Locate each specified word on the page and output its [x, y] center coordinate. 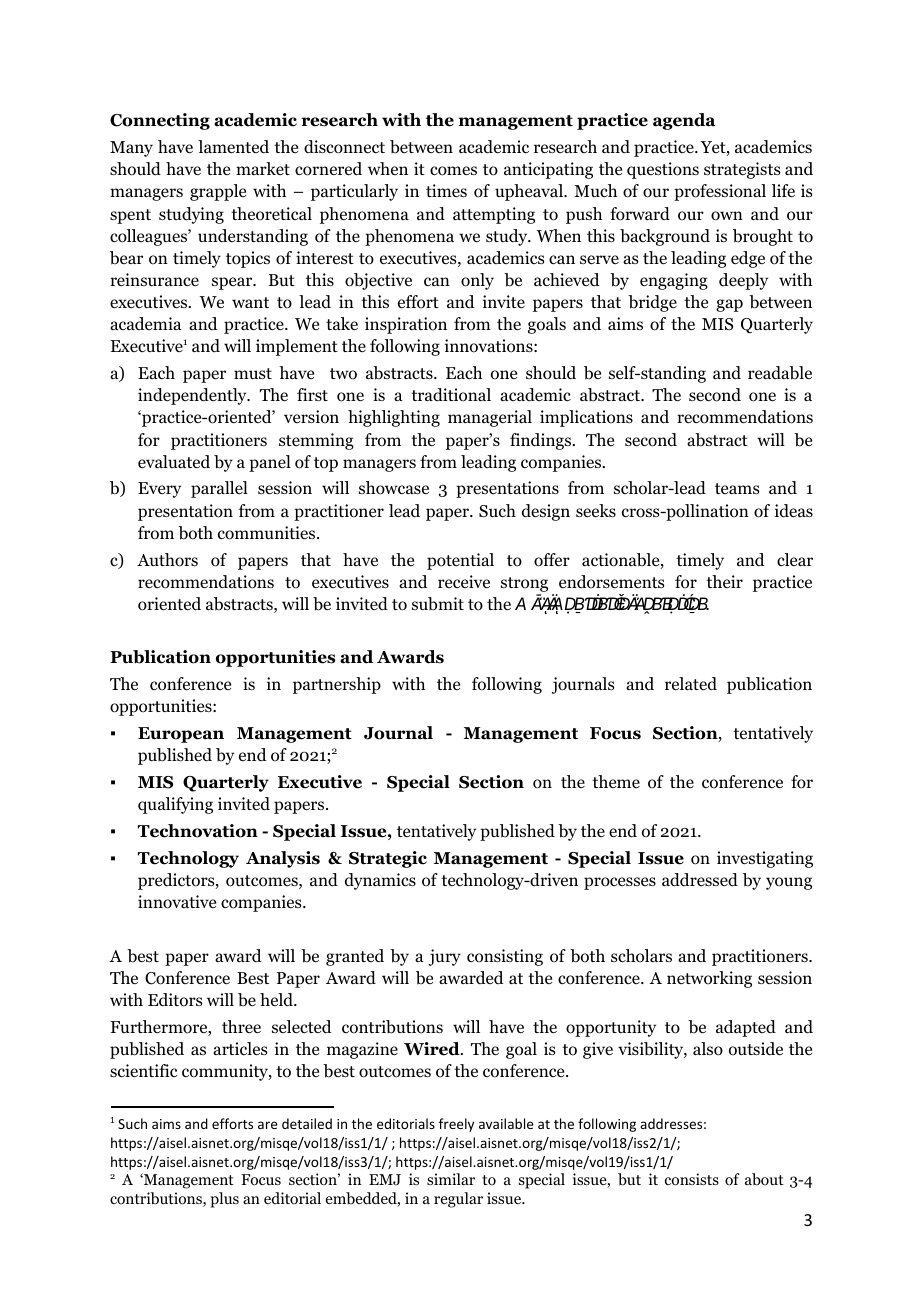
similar [451, 1179]
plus [224, 1200]
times [446, 190]
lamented [233, 147]
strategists [742, 170]
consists [692, 1179]
